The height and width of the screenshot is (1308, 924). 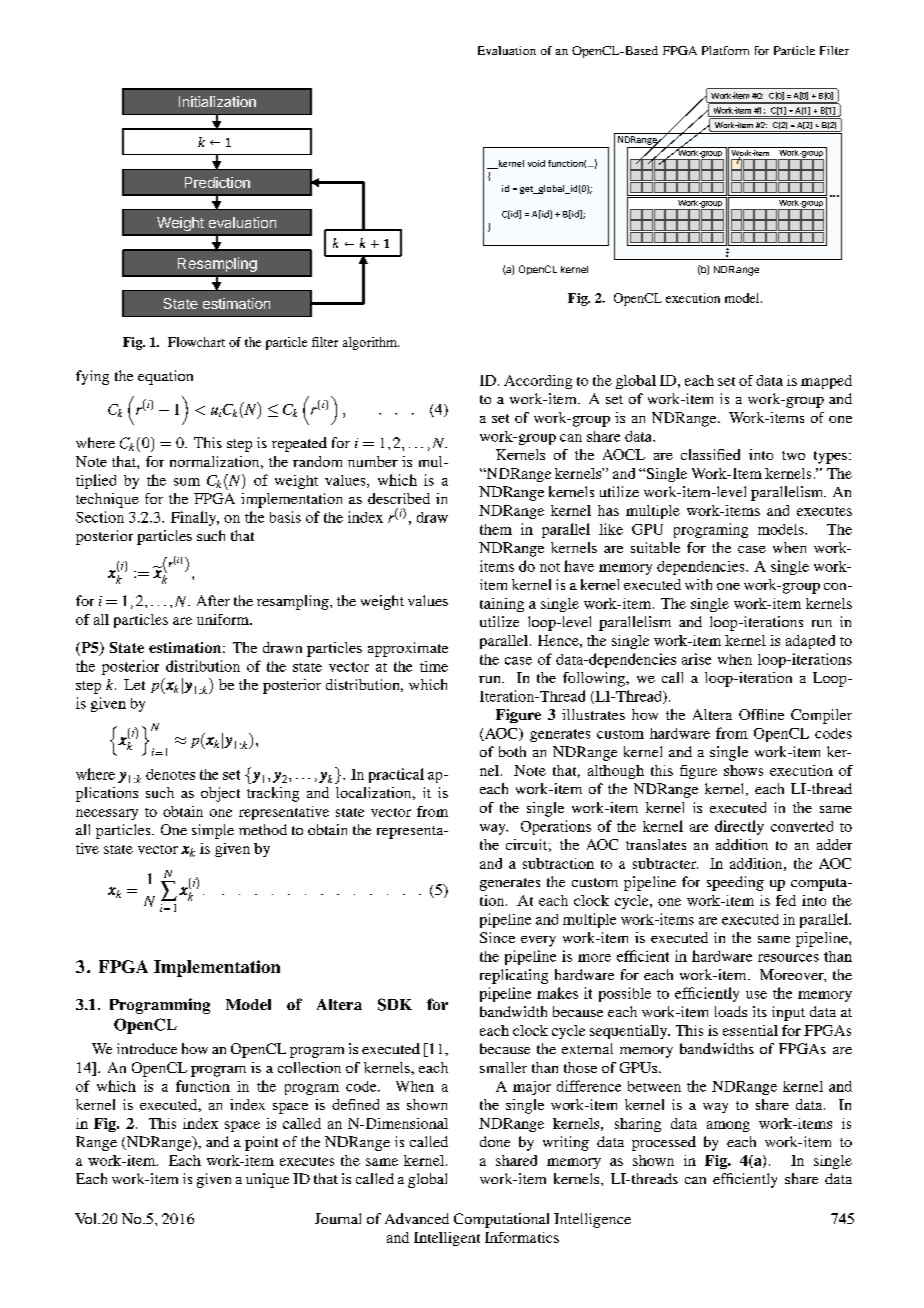 I want to click on unique, so click(x=267, y=1180).
